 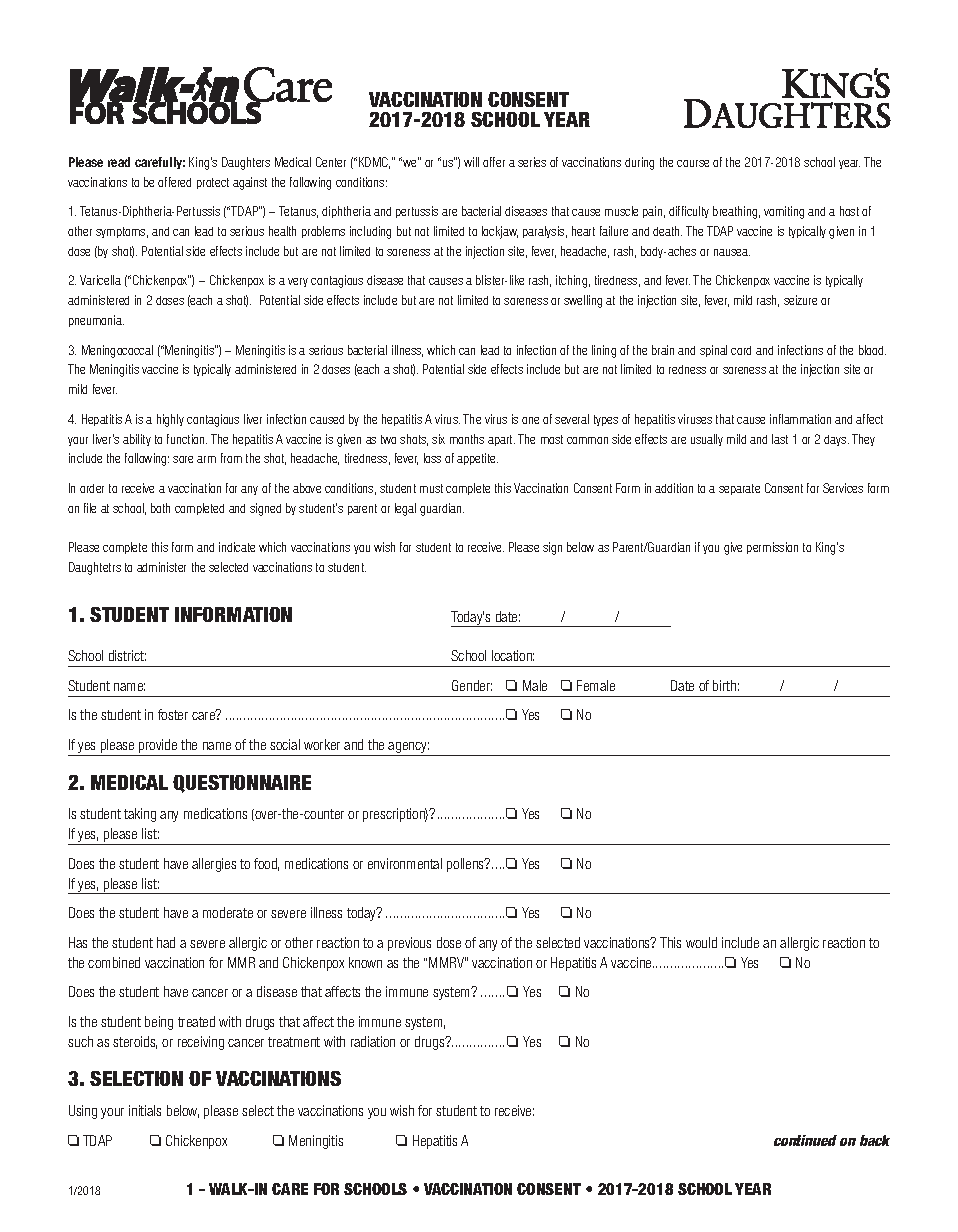 What do you see at coordinates (739, 489) in the screenshot?
I see `separate` at bounding box center [739, 489].
